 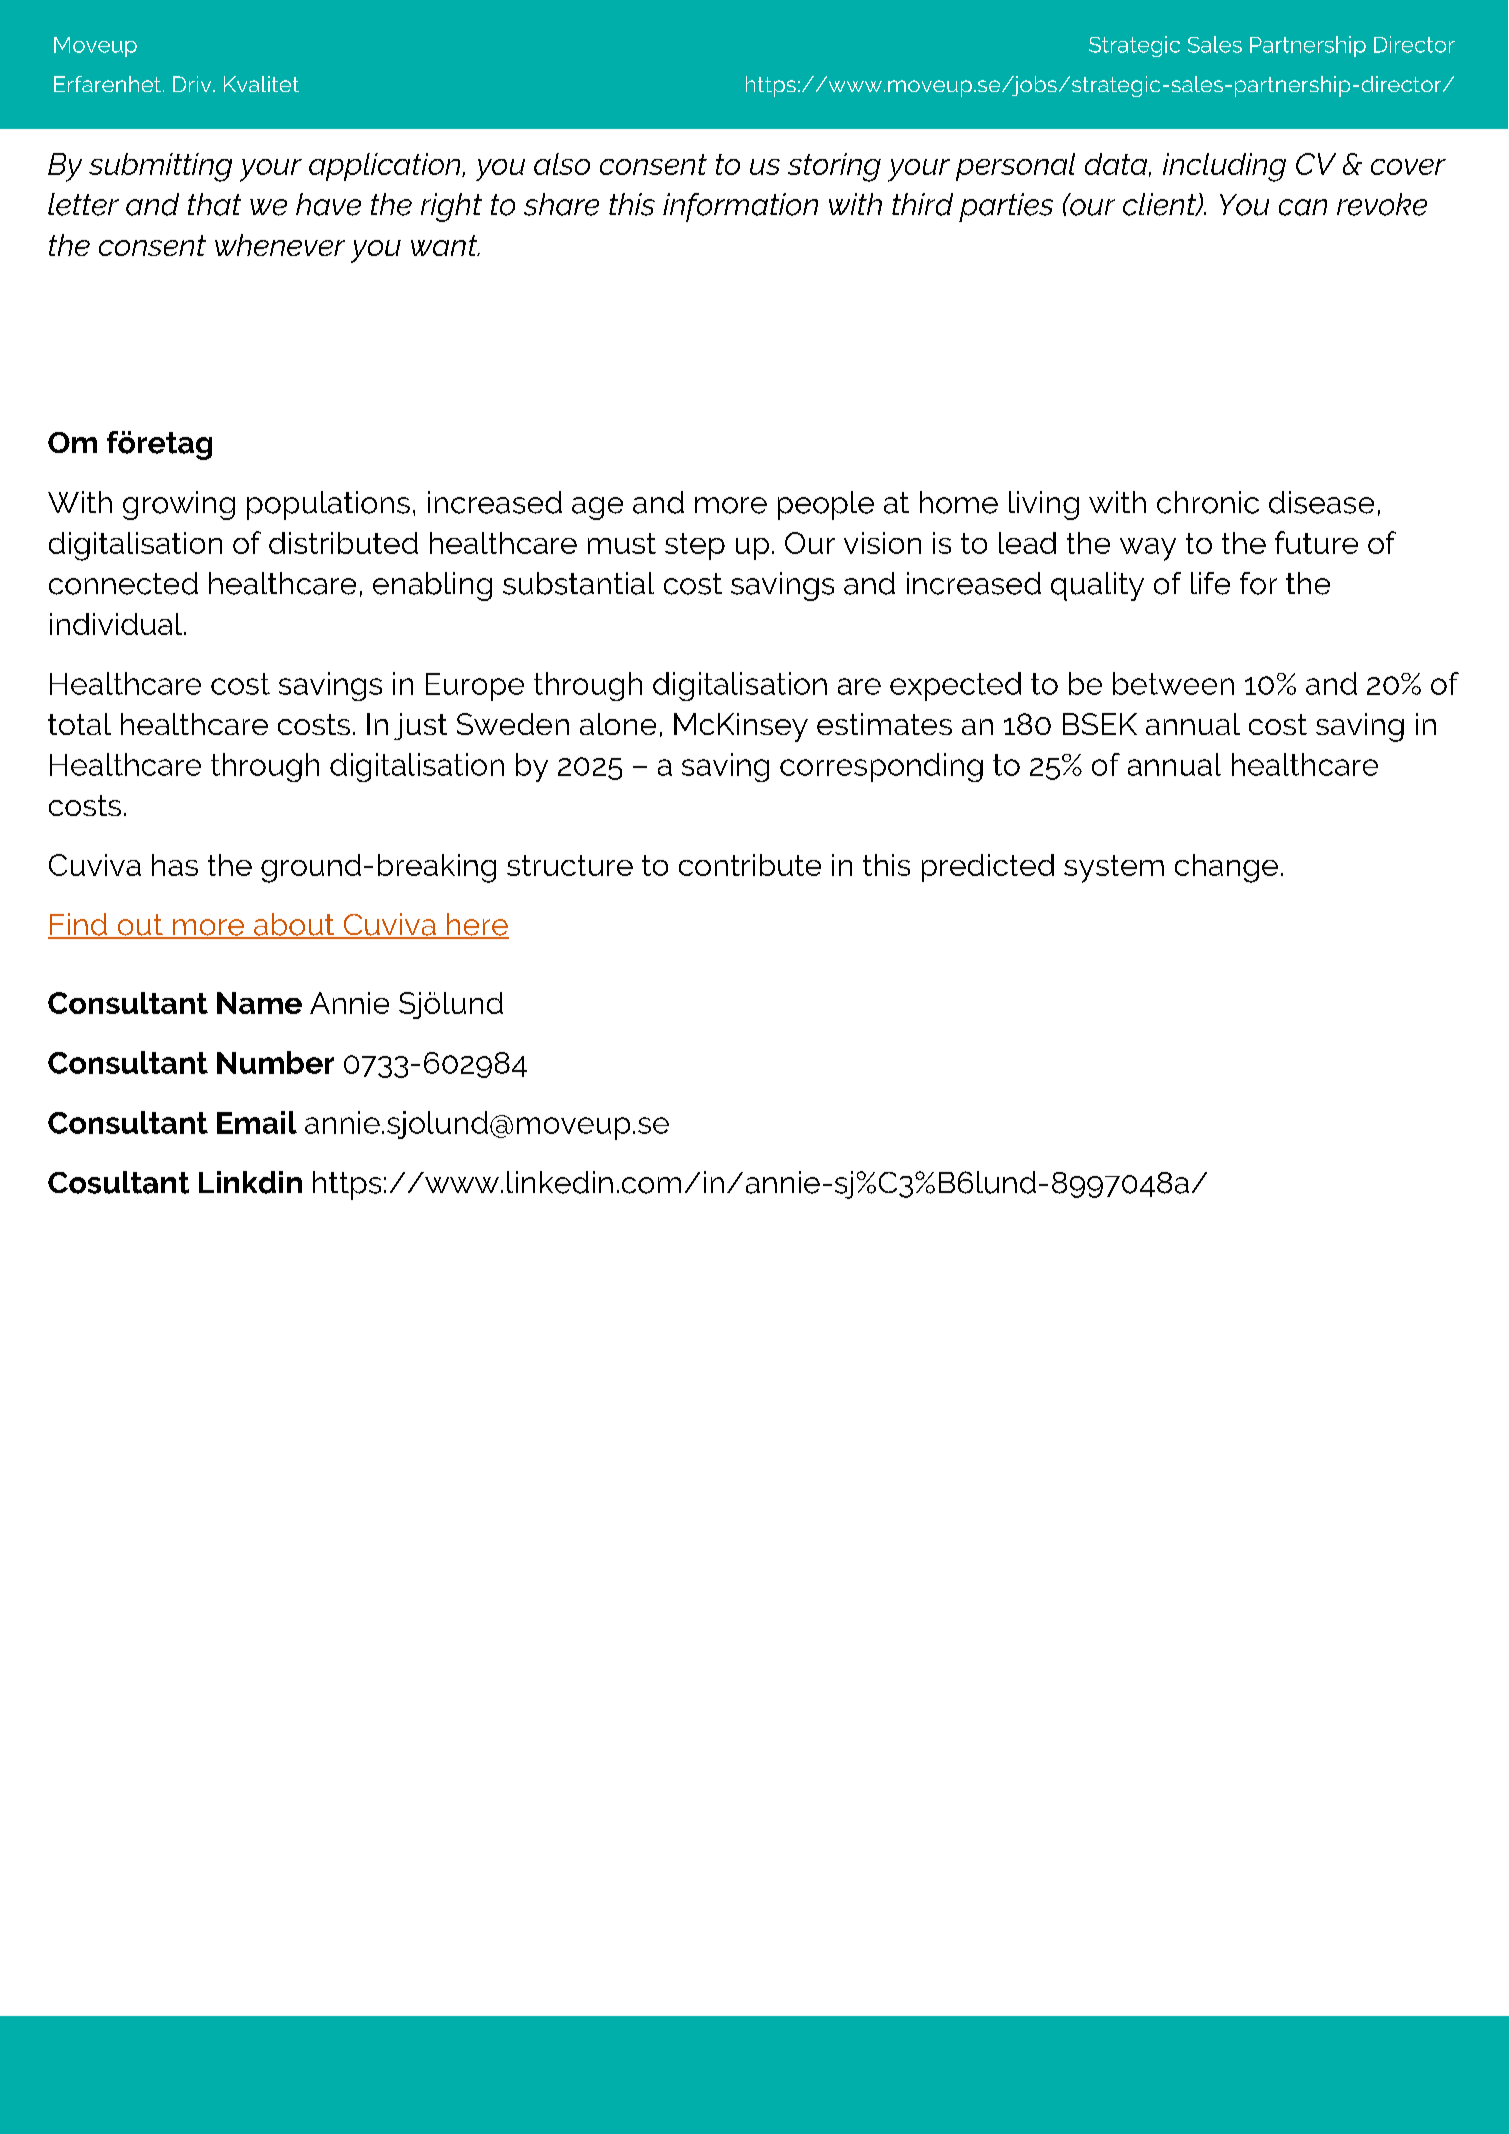 What do you see at coordinates (214, 204) in the screenshot?
I see `that` at bounding box center [214, 204].
